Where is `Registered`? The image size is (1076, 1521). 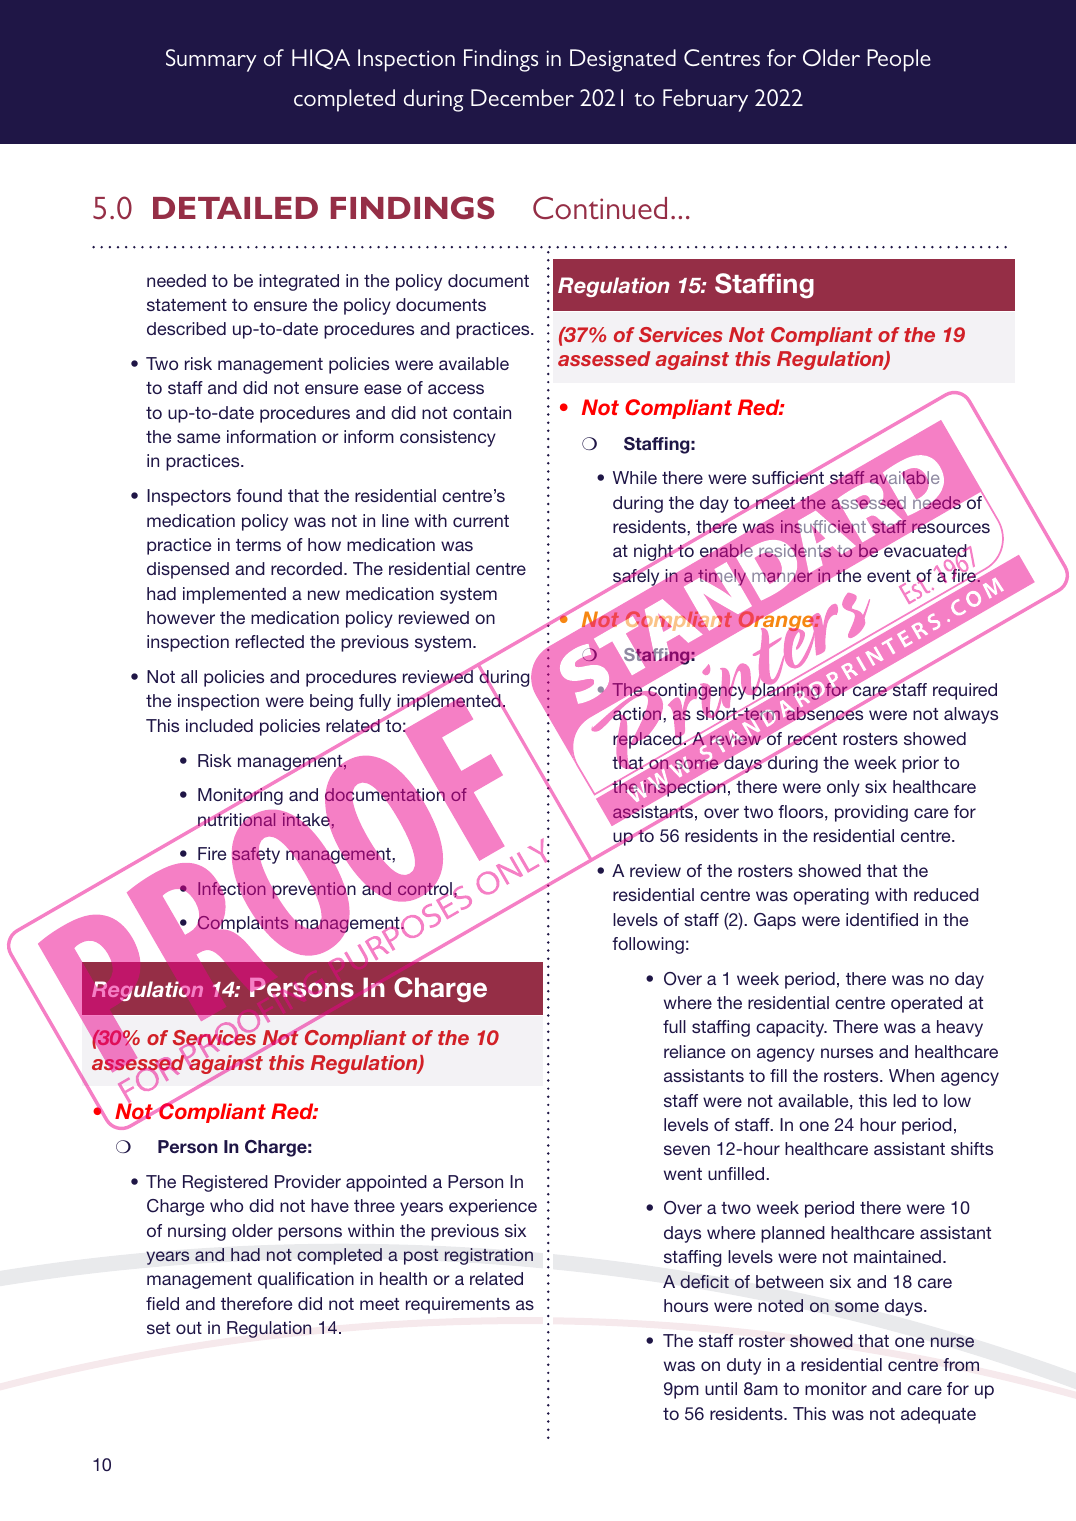
Registered is located at coordinates (225, 1183).
